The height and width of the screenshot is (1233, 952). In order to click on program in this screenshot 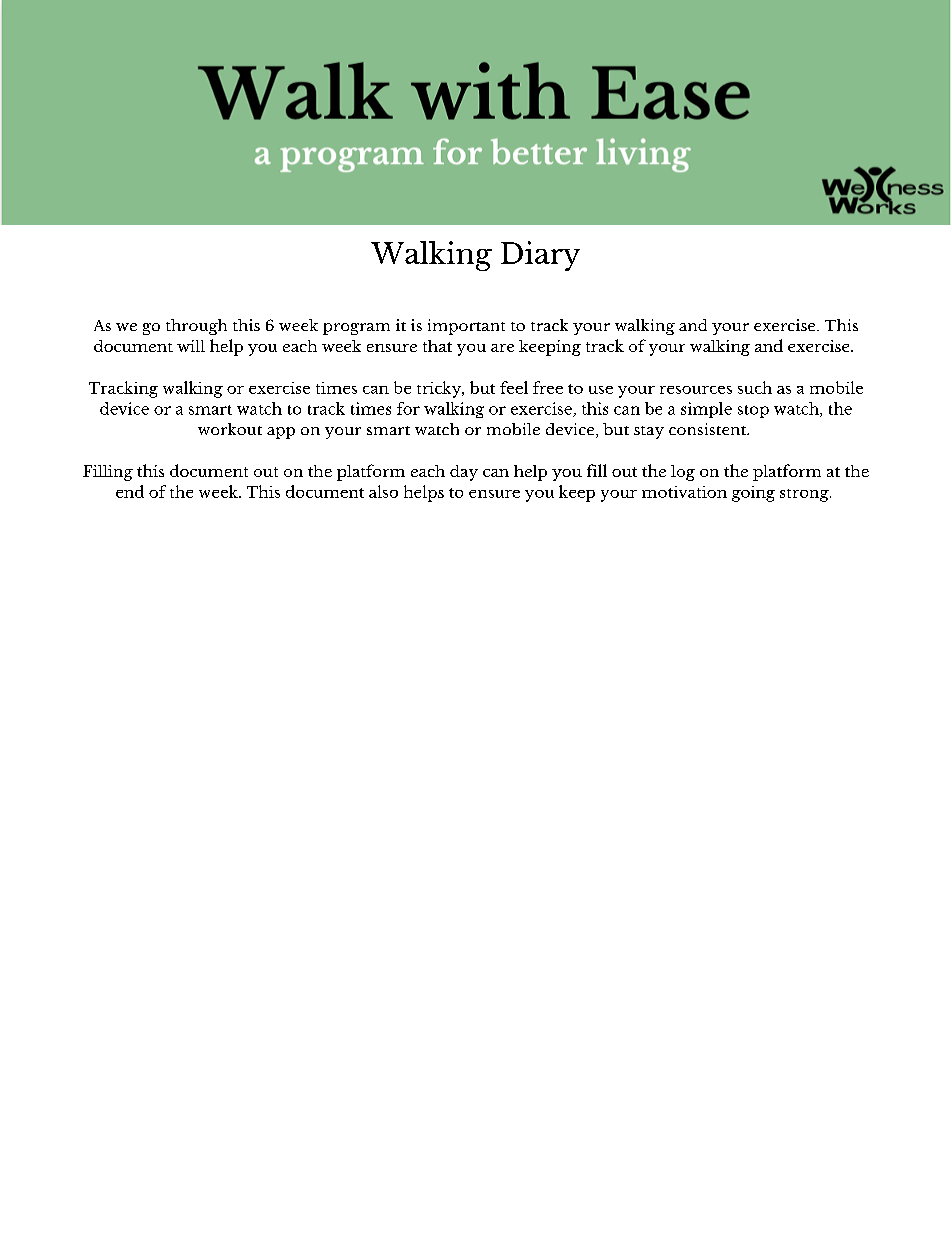, I will do `click(356, 329)`.
